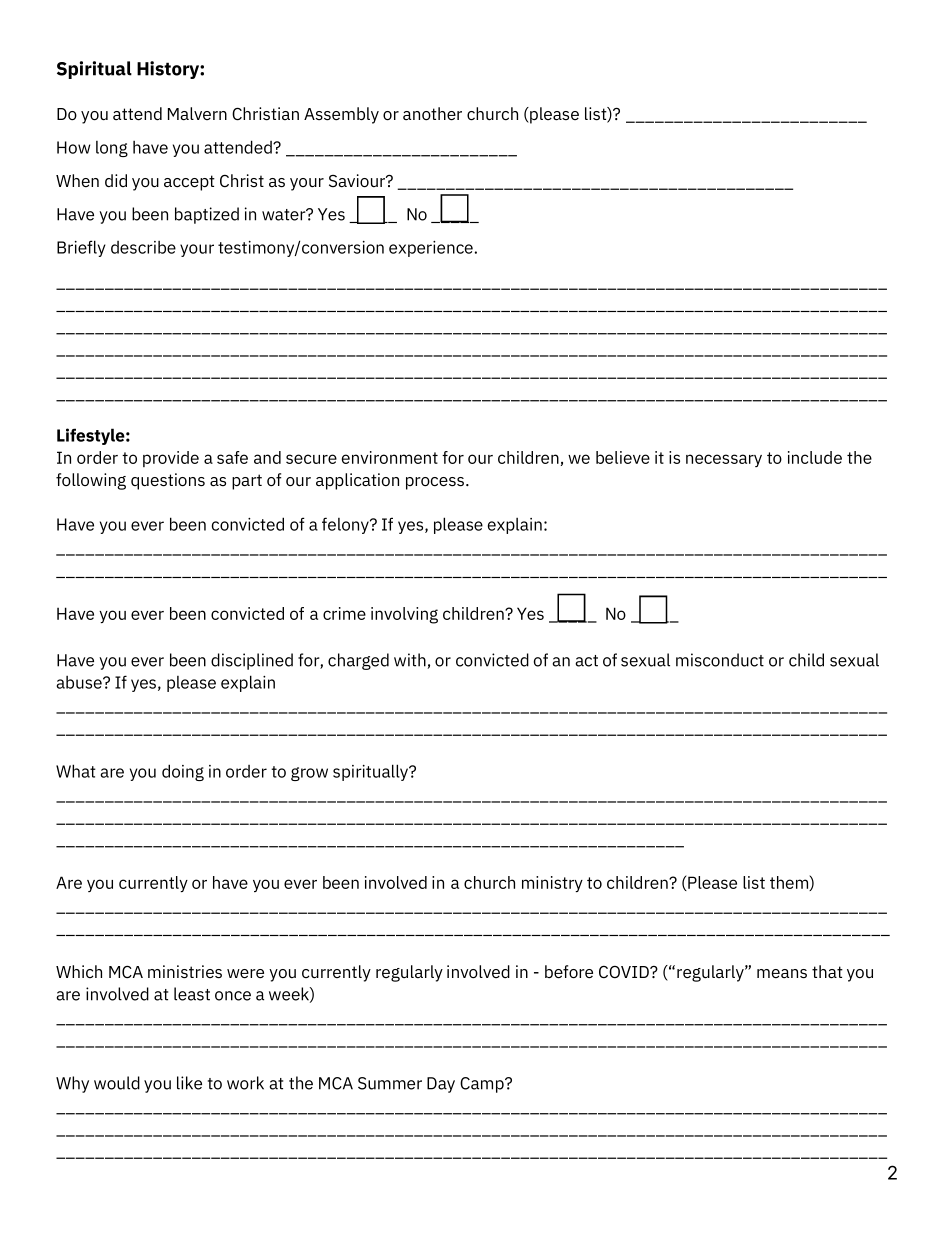  Describe the element at coordinates (390, 457) in the screenshot. I see `environment` at that location.
